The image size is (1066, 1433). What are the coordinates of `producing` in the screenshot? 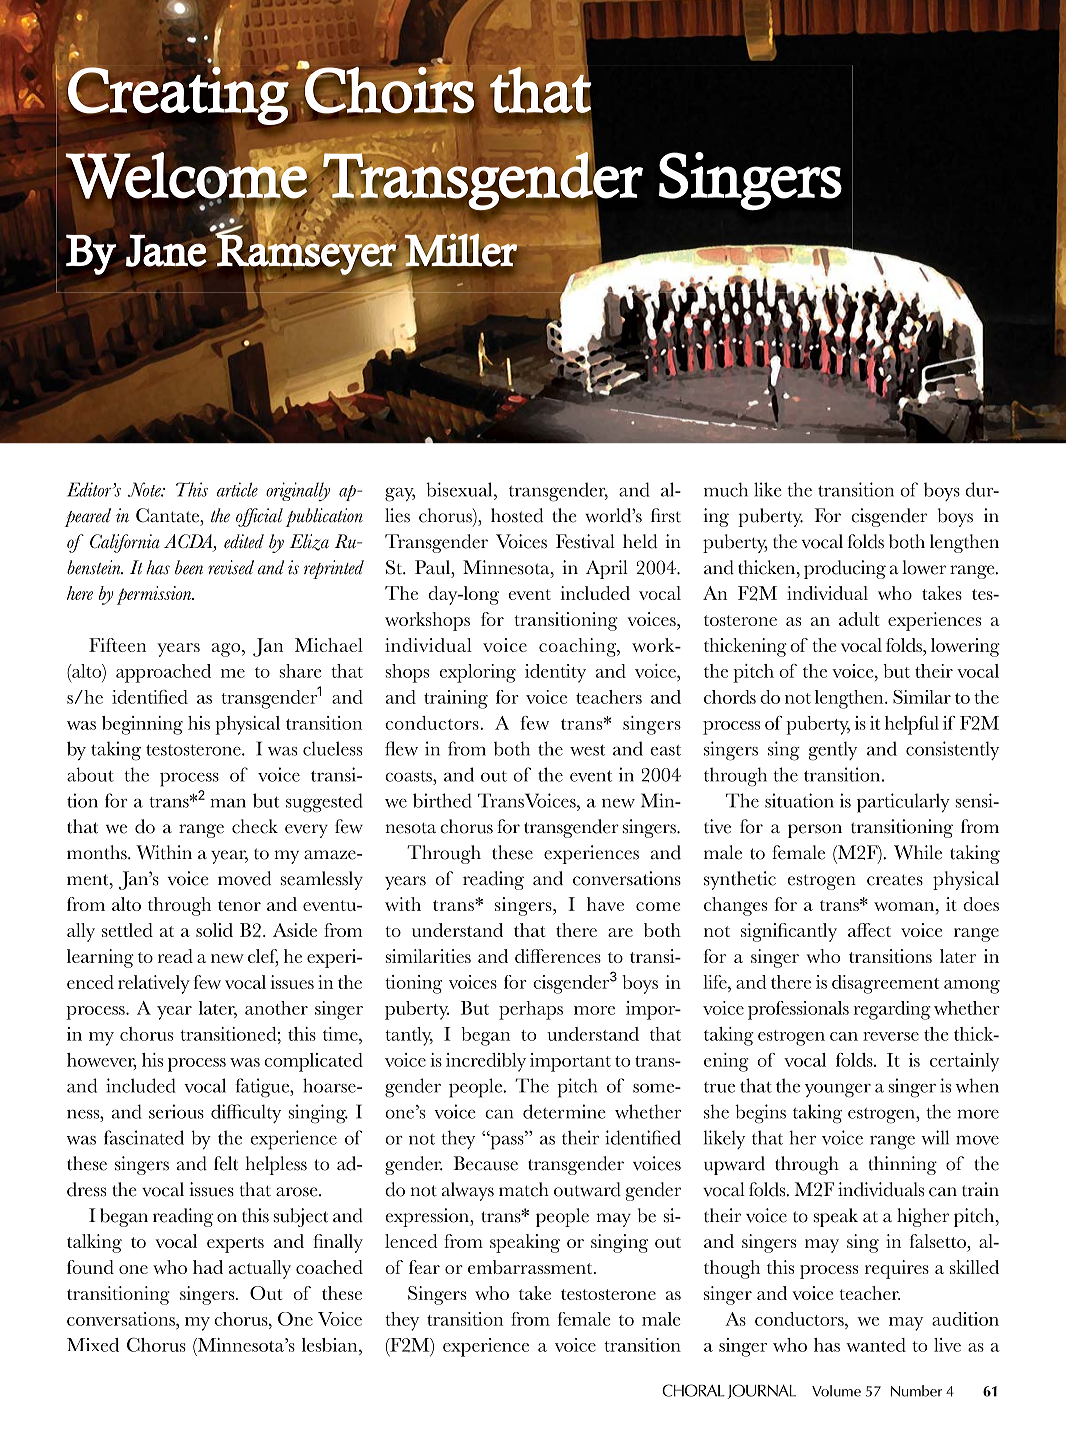 It's located at (845, 569).
